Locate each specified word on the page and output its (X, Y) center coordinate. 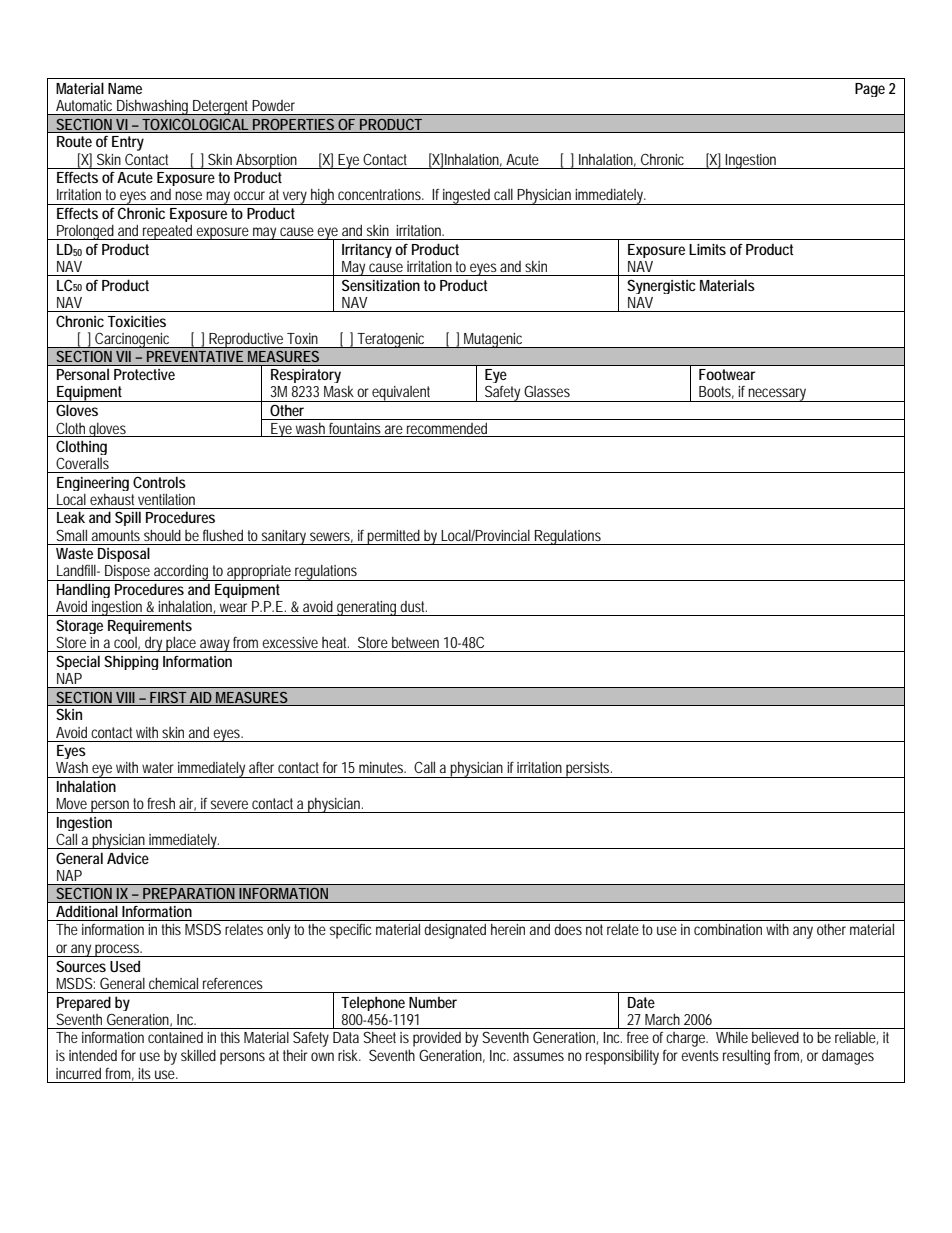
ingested (467, 197)
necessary (778, 395)
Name (125, 88)
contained (175, 1037)
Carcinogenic (133, 340)
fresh (161, 803)
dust (413, 606)
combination (728, 929)
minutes (382, 767)
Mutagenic (494, 340)
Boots (716, 392)
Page (870, 90)
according (182, 573)
